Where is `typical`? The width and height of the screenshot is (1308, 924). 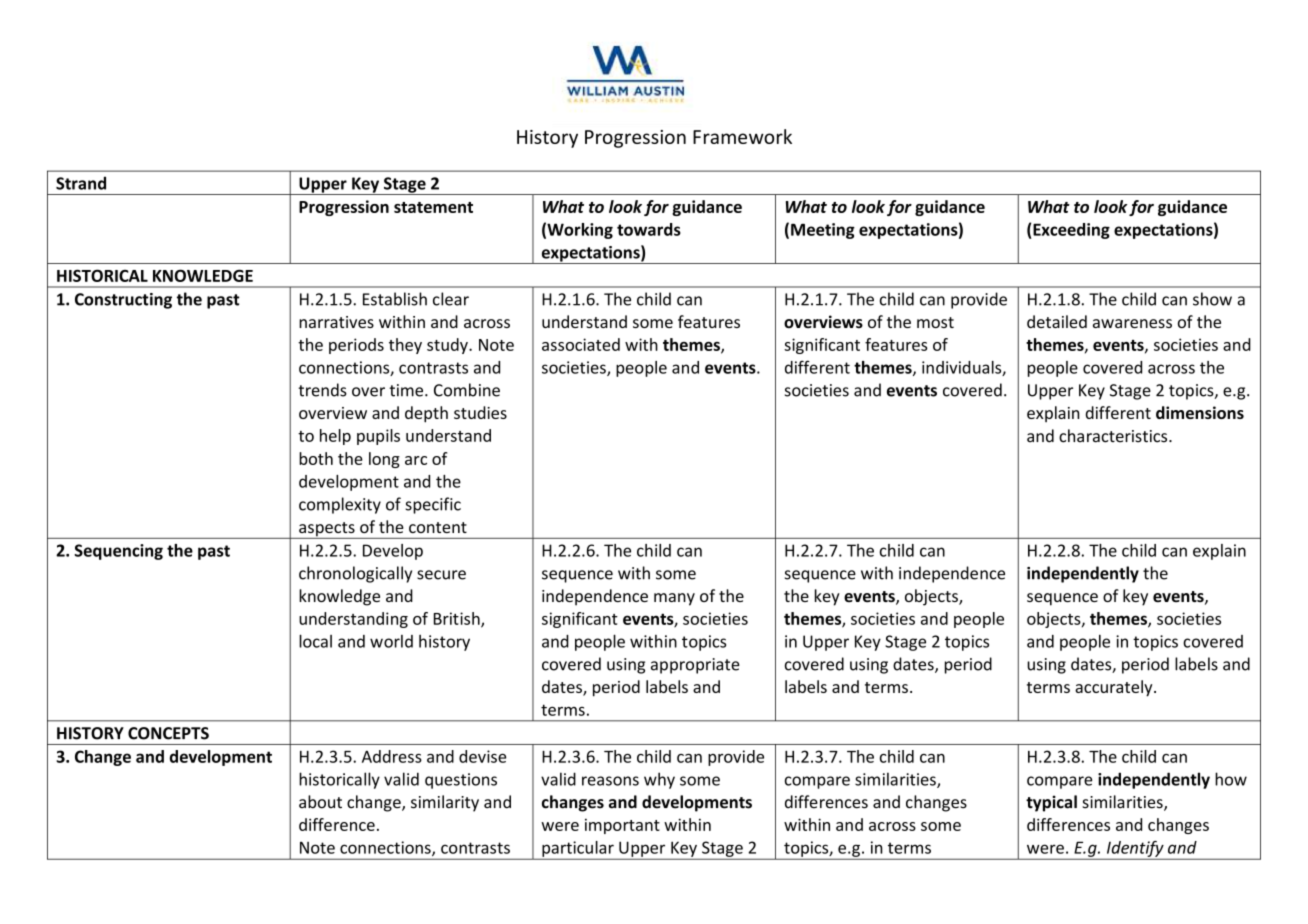 typical is located at coordinates (1051, 803).
